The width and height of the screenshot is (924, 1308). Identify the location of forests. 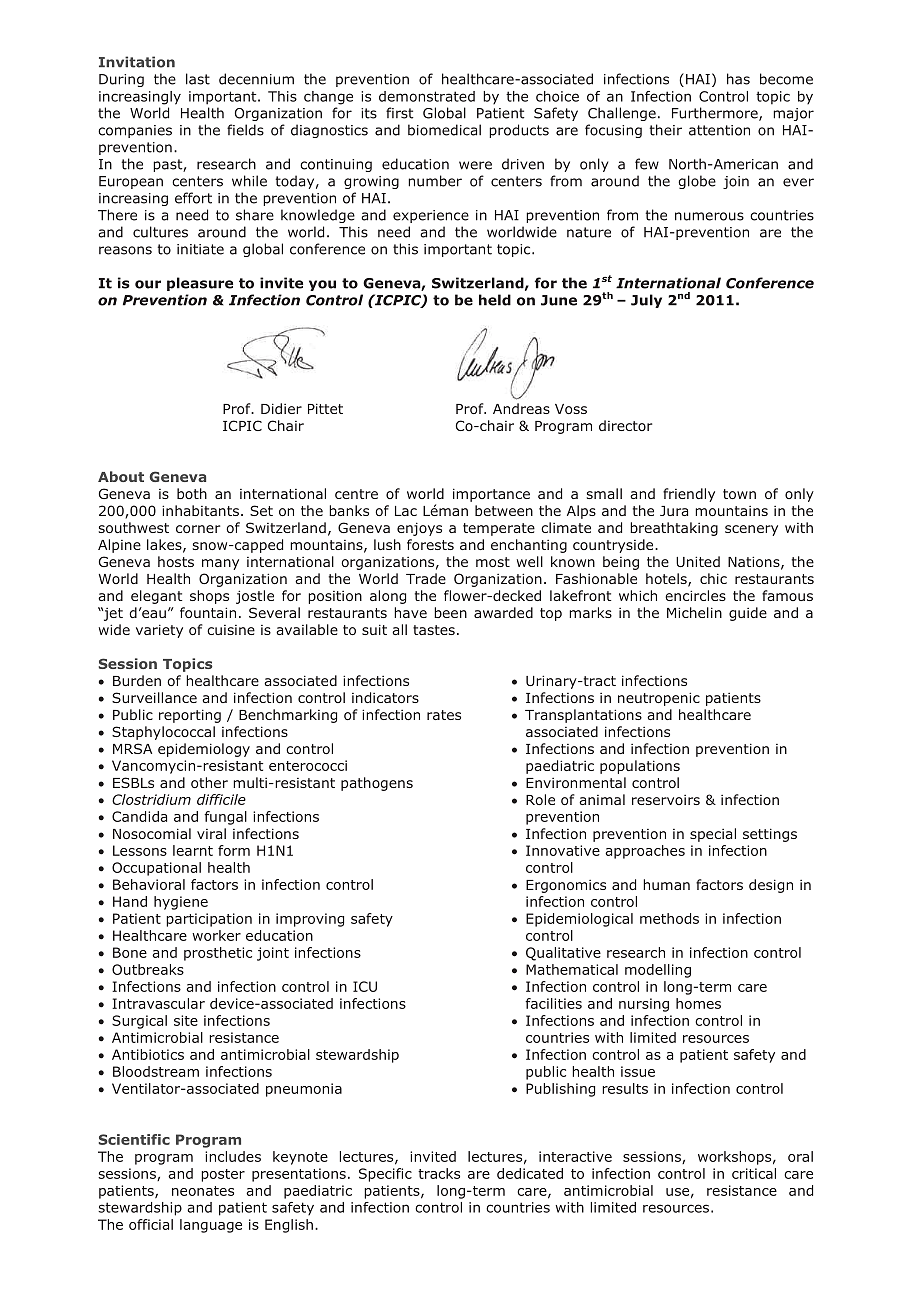
(430, 544).
